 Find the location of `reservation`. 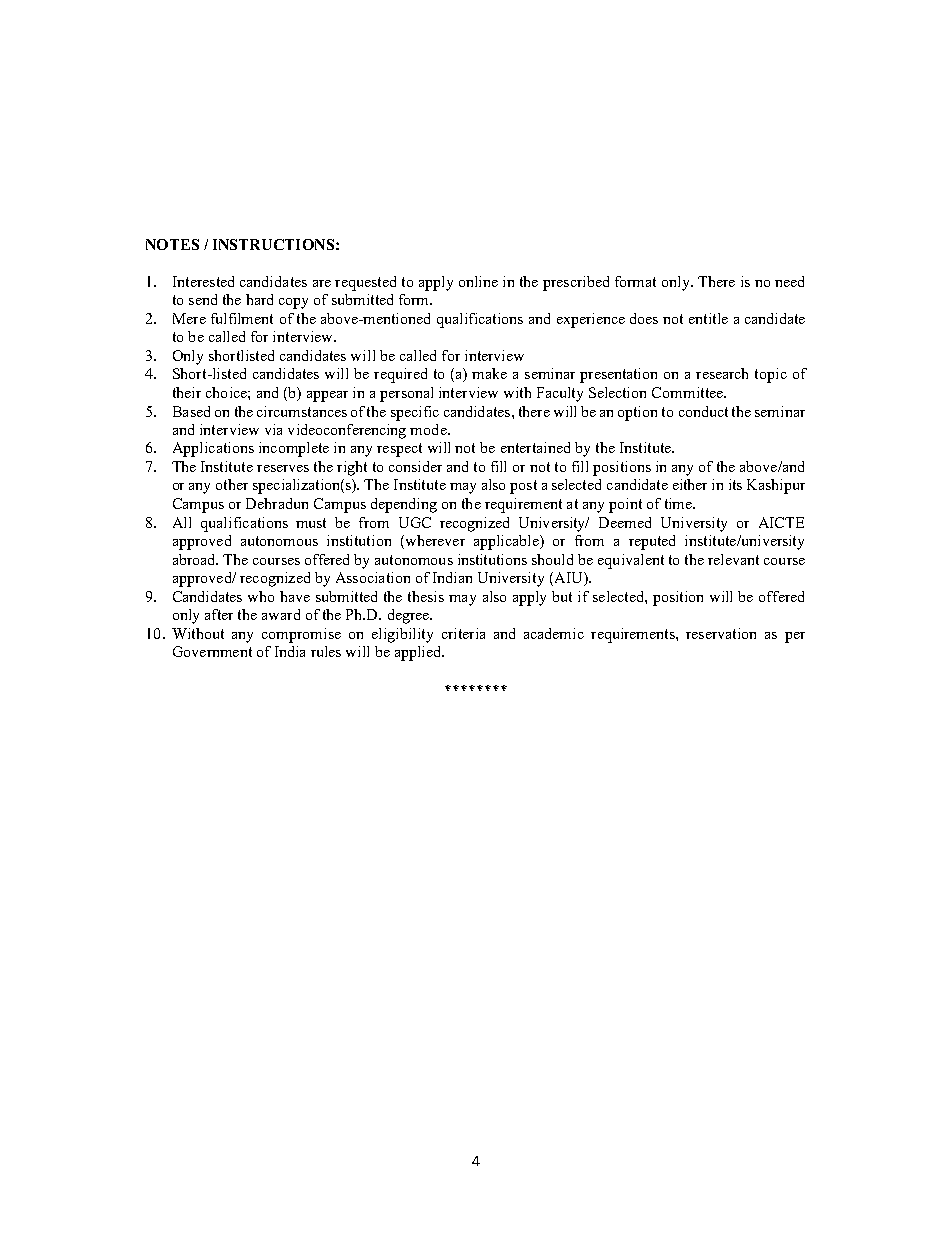

reservation is located at coordinates (721, 633).
